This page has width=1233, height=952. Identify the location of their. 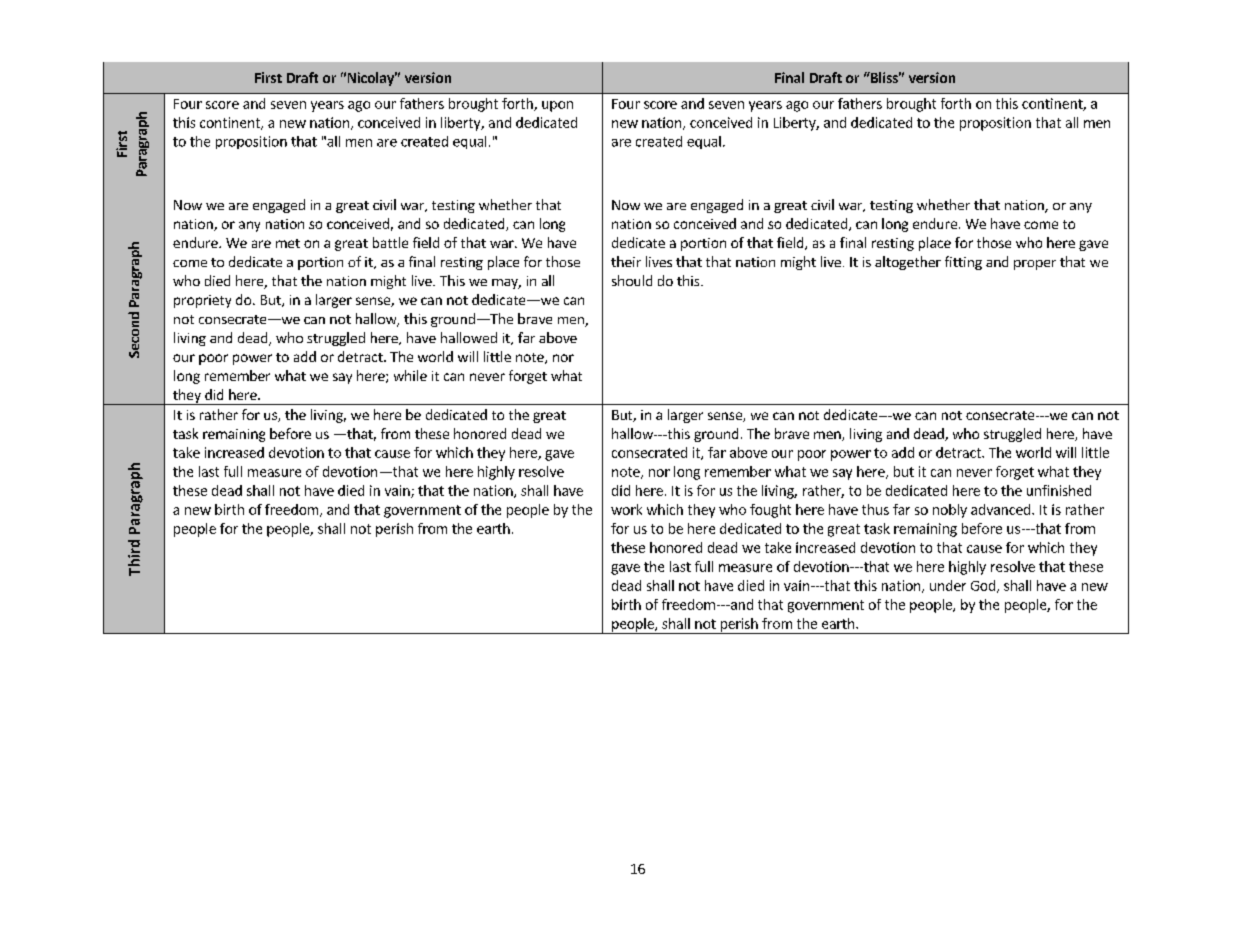
(626, 261).
